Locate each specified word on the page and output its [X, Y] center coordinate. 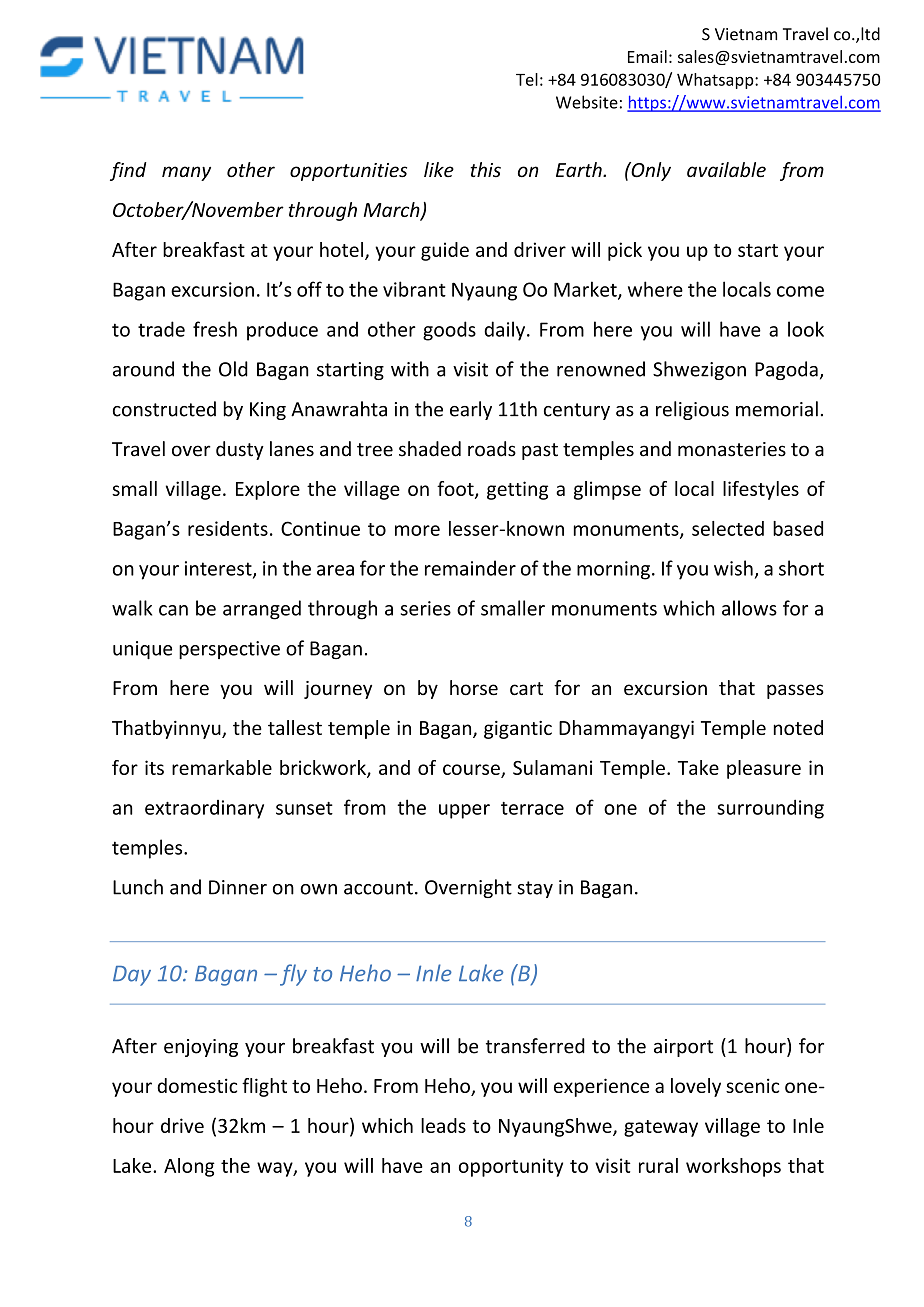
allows [749, 608]
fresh [215, 329]
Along [189, 1167]
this [485, 169]
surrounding [770, 809]
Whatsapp [716, 81]
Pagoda [786, 370]
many [186, 173]
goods [449, 331]
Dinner [238, 887]
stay [535, 889]
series [426, 608]
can [173, 610]
